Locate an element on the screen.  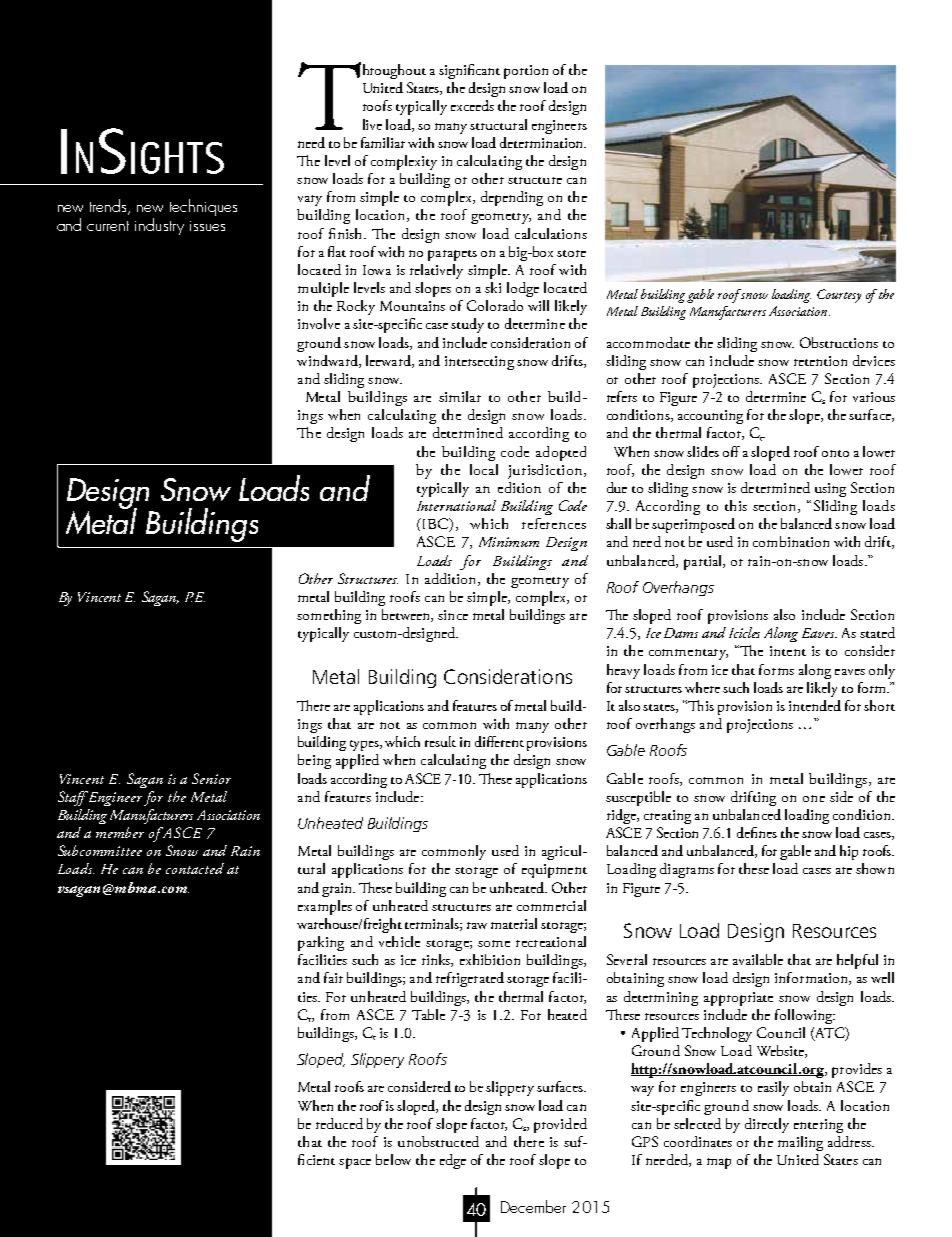
local is located at coordinates (484, 469).
